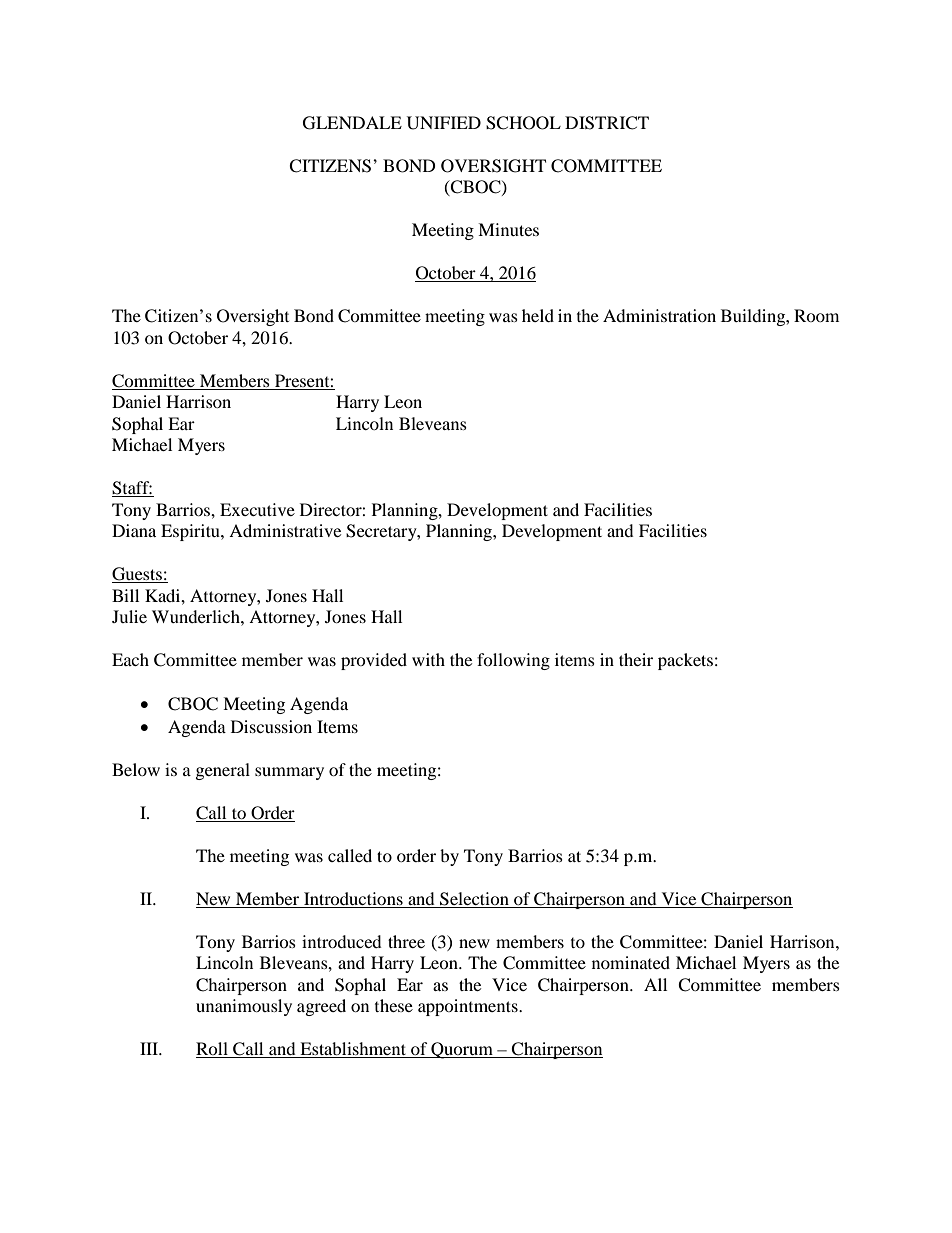 This image has width=952, height=1233. What do you see at coordinates (538, 315) in the image?
I see `held` at bounding box center [538, 315].
